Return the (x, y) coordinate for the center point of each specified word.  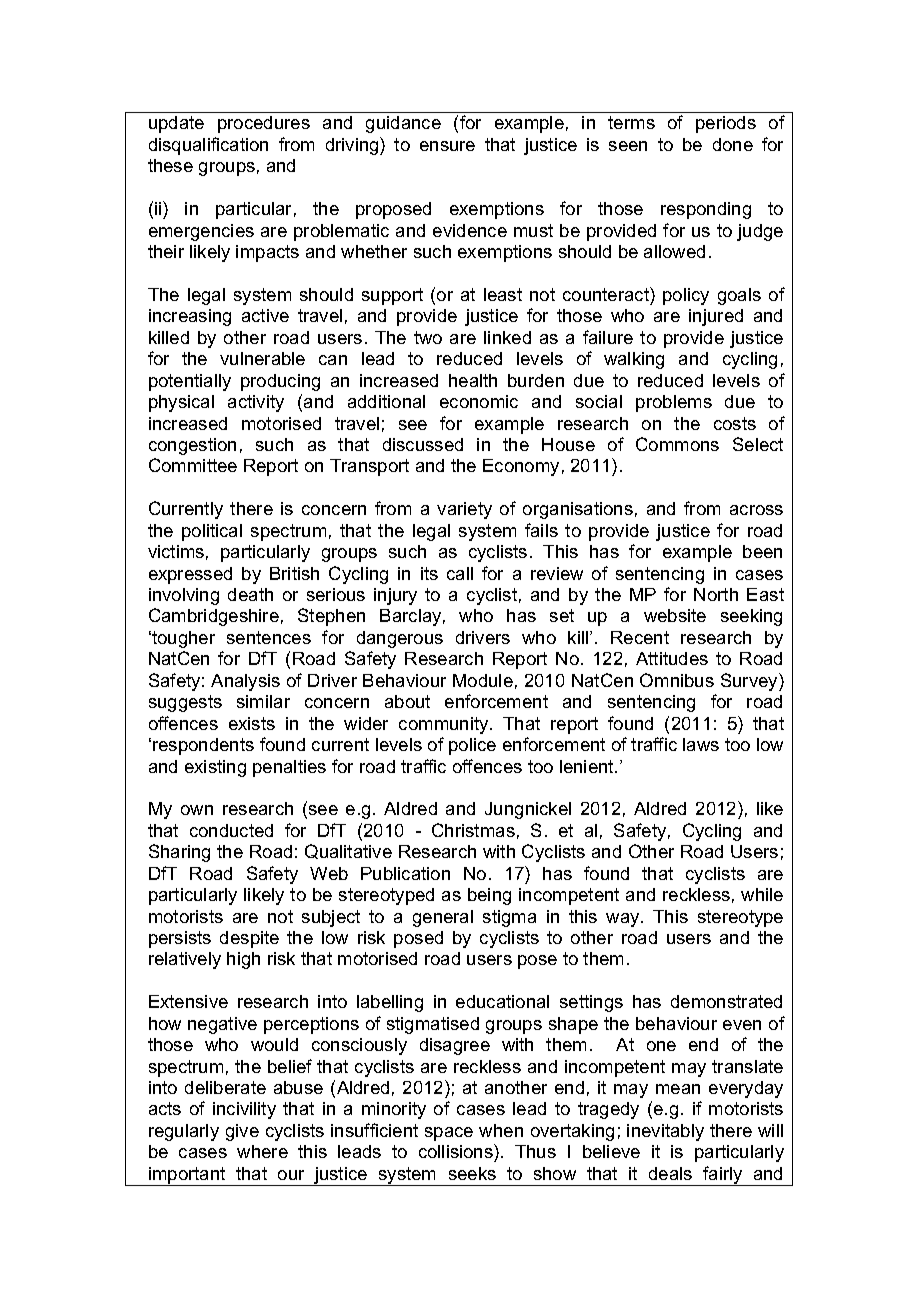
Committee (193, 465)
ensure (447, 146)
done (733, 144)
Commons (677, 444)
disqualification (208, 146)
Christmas (473, 830)
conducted (231, 830)
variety (464, 510)
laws (701, 744)
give (242, 1132)
